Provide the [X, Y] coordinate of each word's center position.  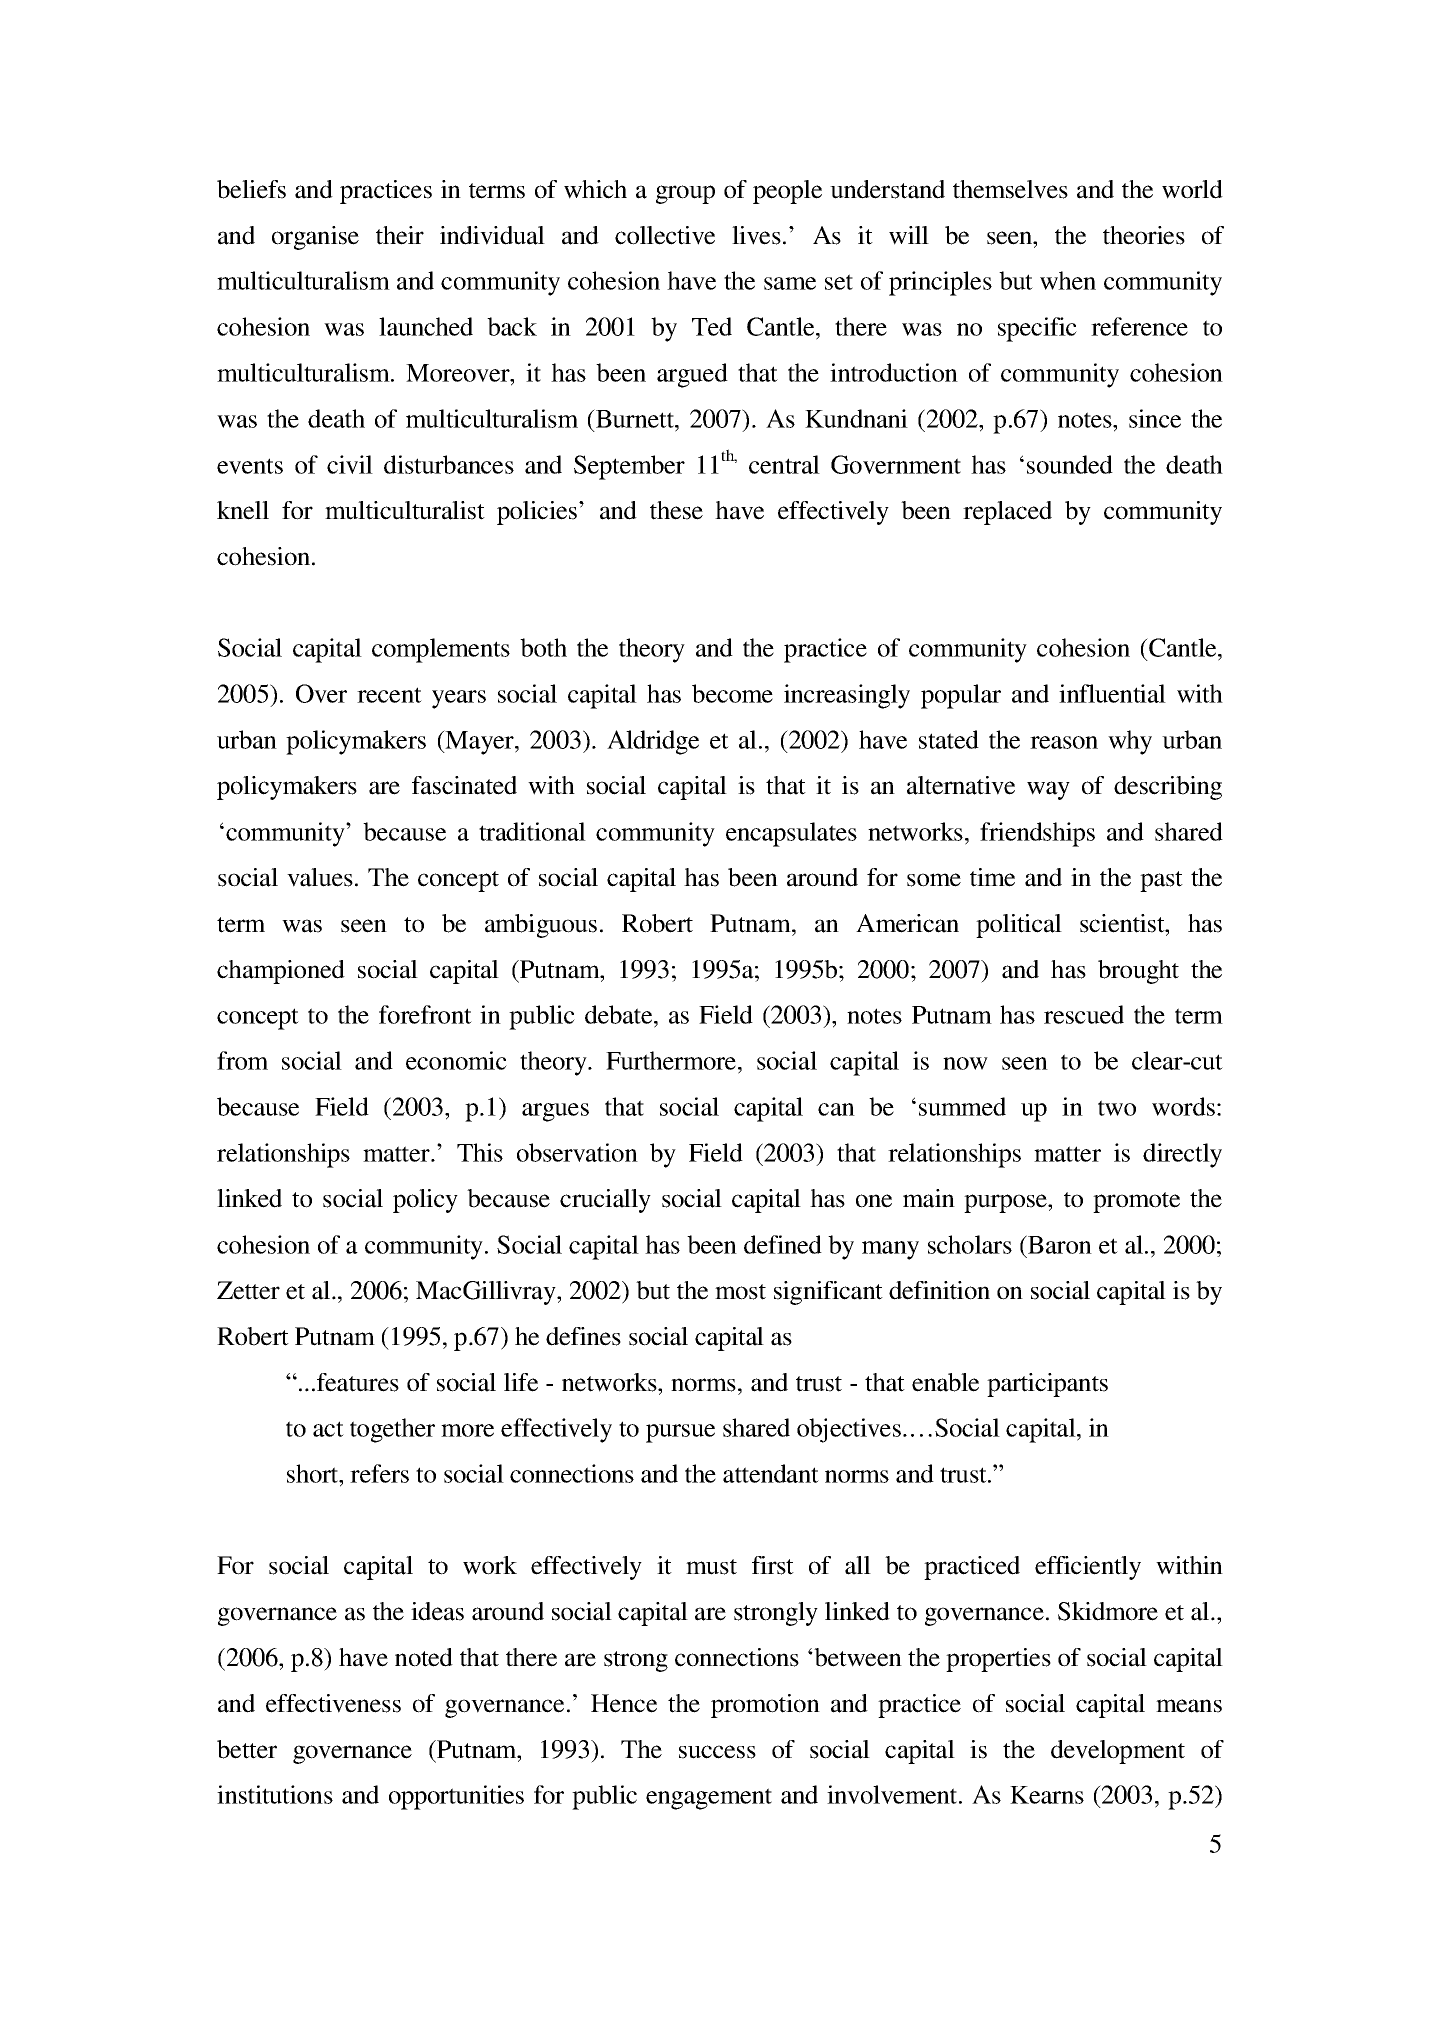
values [320, 877]
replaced [1007, 513]
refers [379, 1473]
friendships [1037, 834]
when [1068, 280]
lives [756, 235]
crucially [605, 1201]
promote [1136, 1202]
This [480, 1152]
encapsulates [791, 834]
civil [350, 464]
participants [1047, 1385]
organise [315, 238]
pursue [680, 1433]
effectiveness [333, 1703]
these [676, 510]
